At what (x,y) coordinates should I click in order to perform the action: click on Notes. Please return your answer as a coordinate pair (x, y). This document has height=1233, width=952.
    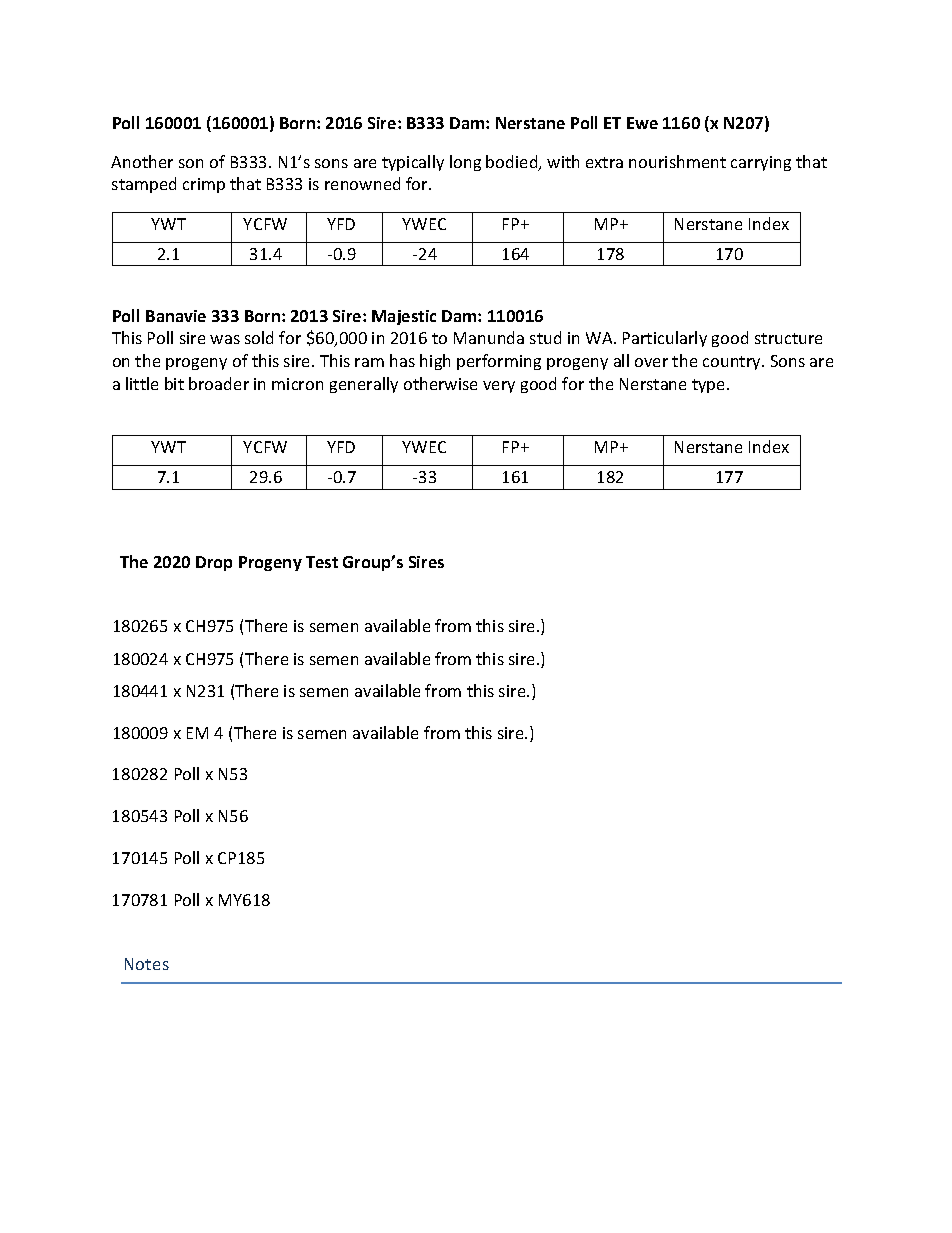
    Looking at the image, I should click on (147, 964).
